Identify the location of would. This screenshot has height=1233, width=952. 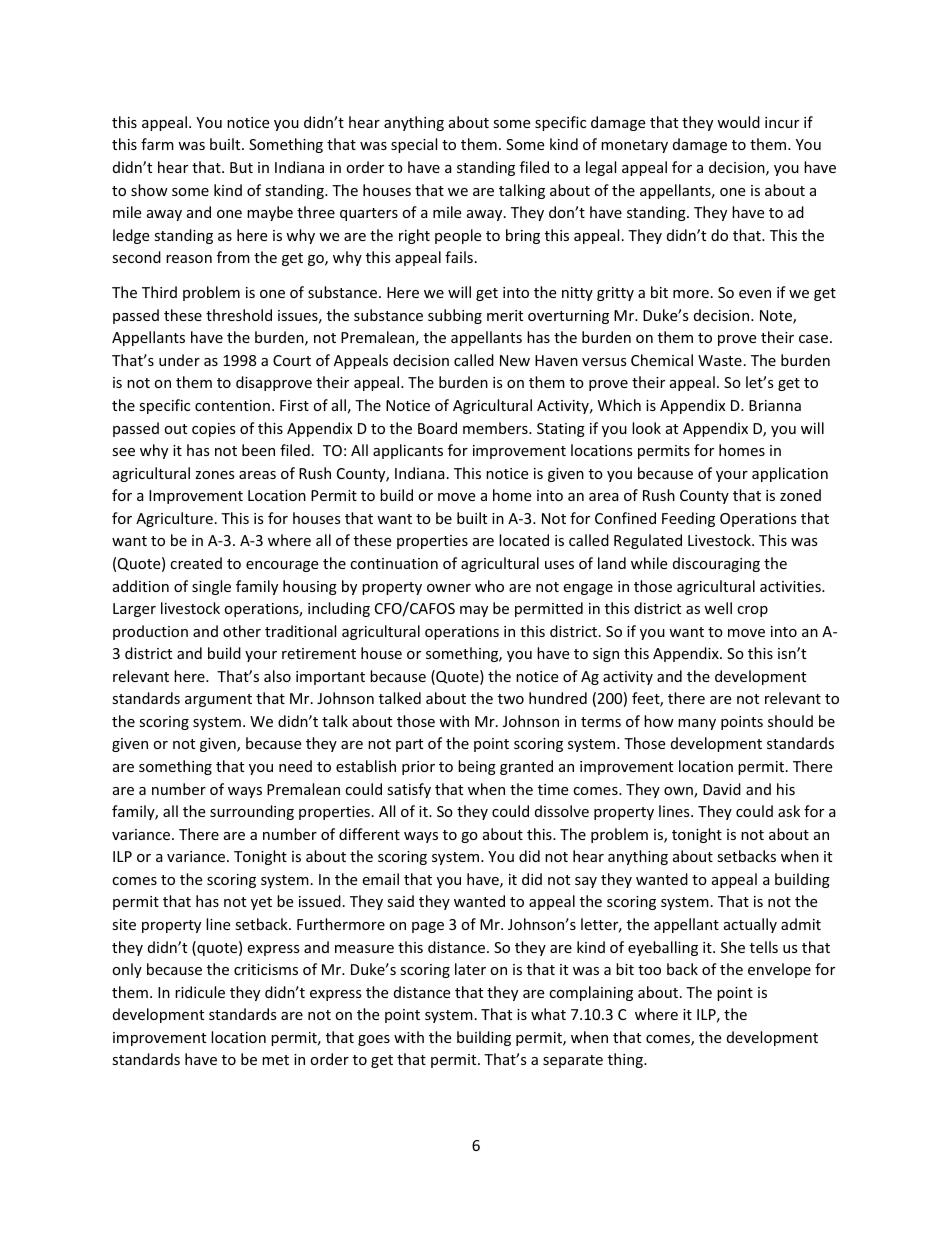
(738, 122).
